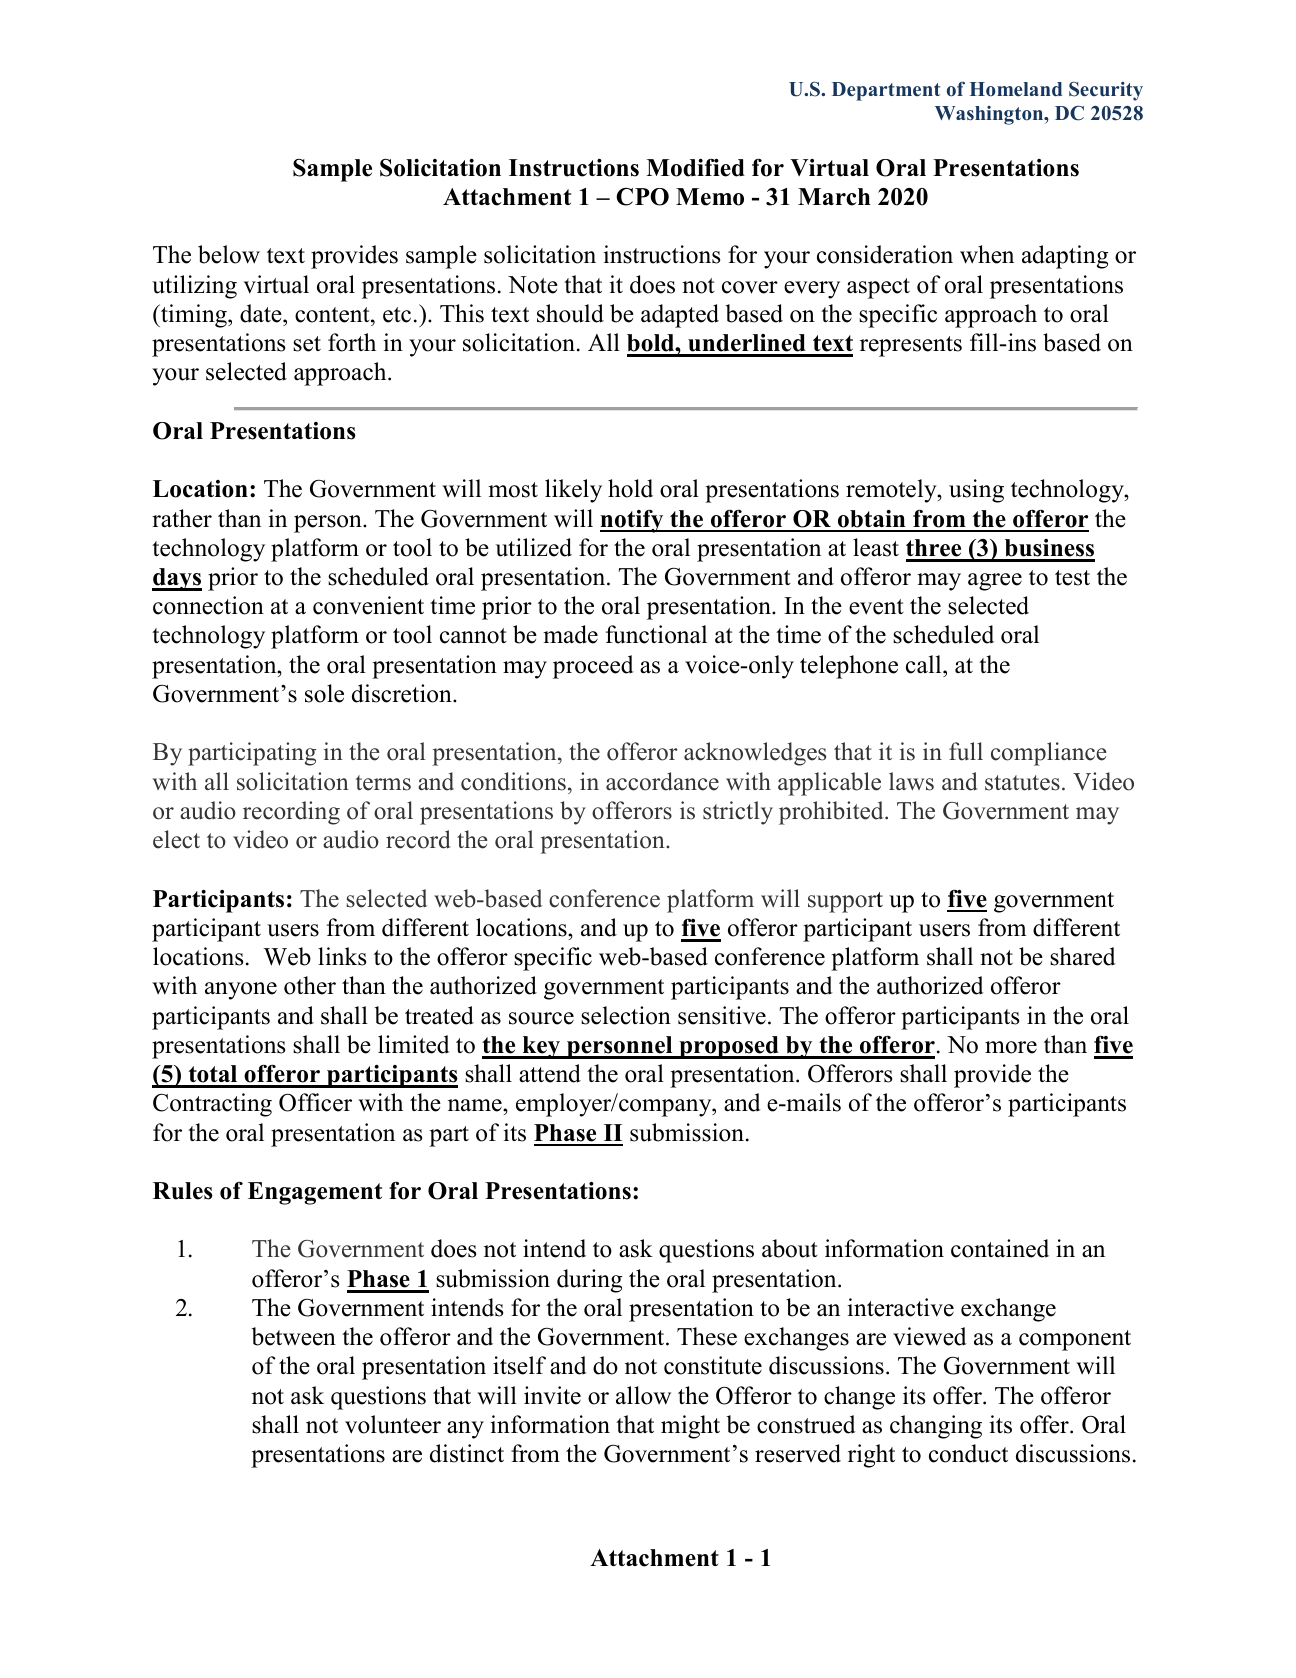 Image resolution: width=1296 pixels, height=1678 pixels. Describe the element at coordinates (1011, 1047) in the document. I see `more` at that location.
